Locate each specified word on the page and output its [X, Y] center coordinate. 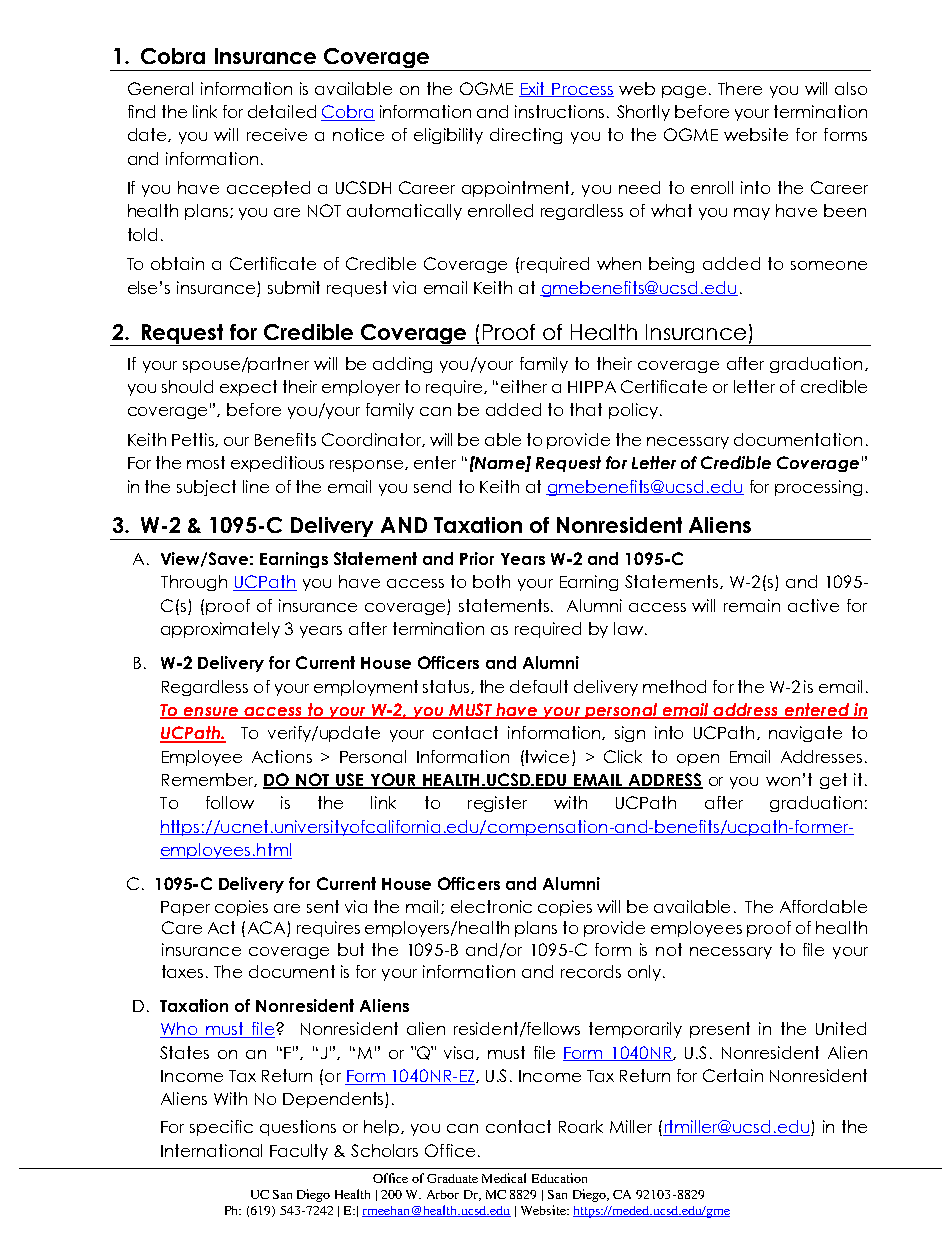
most [206, 462]
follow [230, 802]
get [833, 781]
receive [277, 134]
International [211, 1150]
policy [635, 411]
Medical [504, 1178]
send [432, 486]
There [740, 88]
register [497, 804]
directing [526, 136]
